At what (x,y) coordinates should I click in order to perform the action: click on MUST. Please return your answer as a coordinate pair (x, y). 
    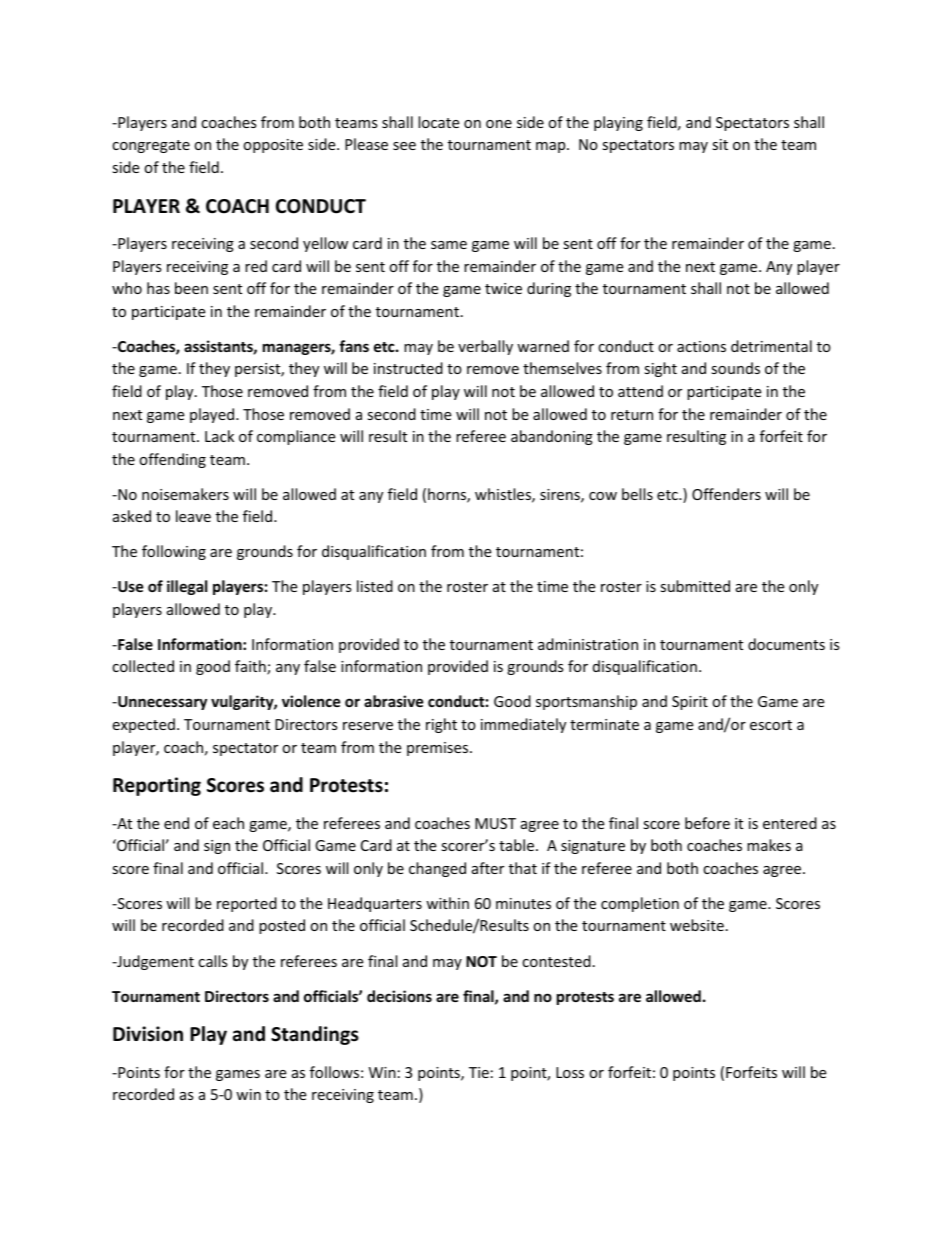
    Looking at the image, I should click on (495, 823).
